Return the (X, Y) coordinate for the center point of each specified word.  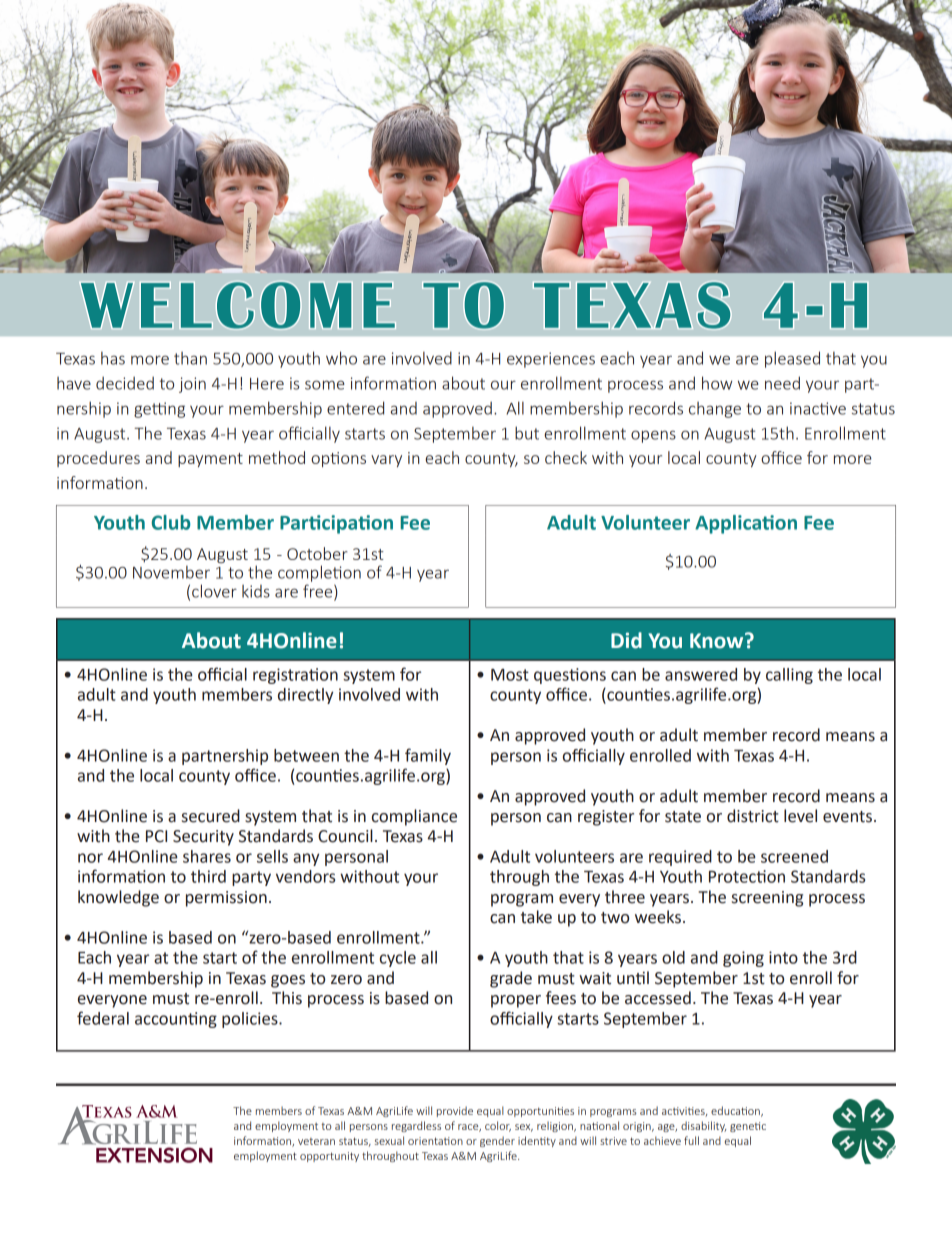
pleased (792, 359)
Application (746, 524)
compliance (414, 817)
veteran (316, 1141)
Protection (747, 876)
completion (319, 573)
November (171, 572)
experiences (551, 360)
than (190, 358)
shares (207, 856)
